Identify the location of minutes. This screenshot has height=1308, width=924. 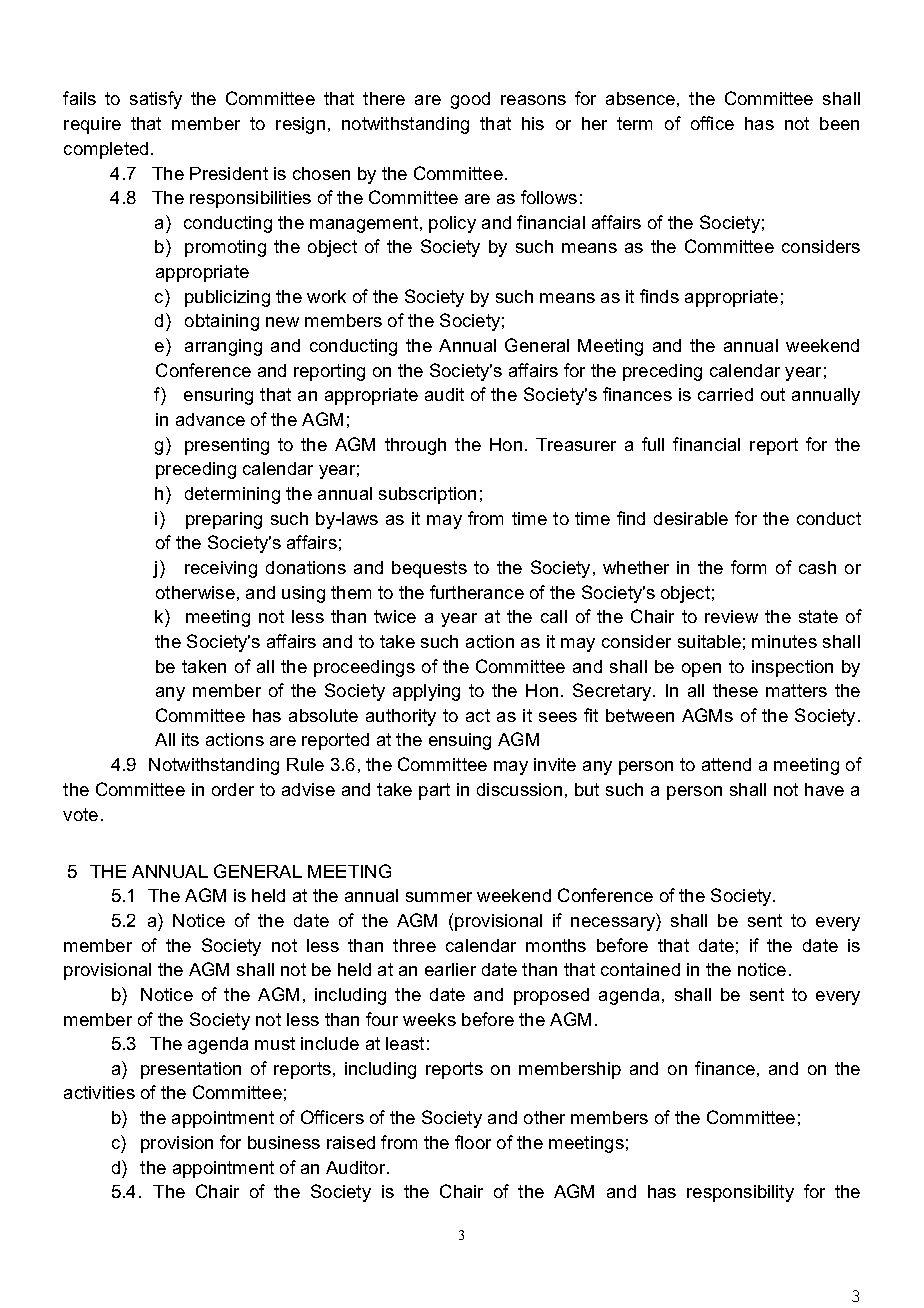
(784, 641).
